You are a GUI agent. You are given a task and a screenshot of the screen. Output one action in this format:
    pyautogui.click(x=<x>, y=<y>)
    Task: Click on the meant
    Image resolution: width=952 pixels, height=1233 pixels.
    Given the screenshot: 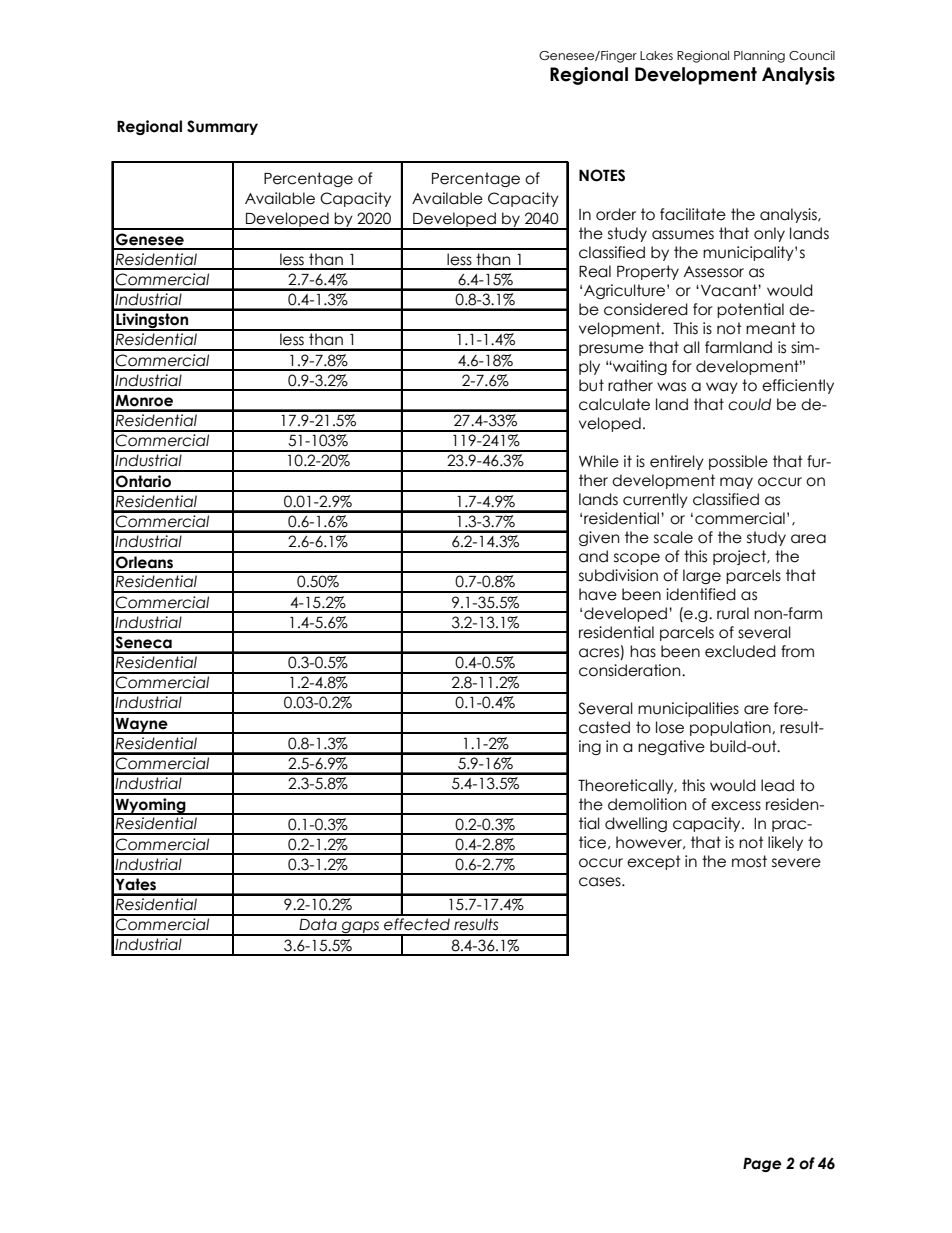 What is the action you would take?
    pyautogui.click(x=771, y=328)
